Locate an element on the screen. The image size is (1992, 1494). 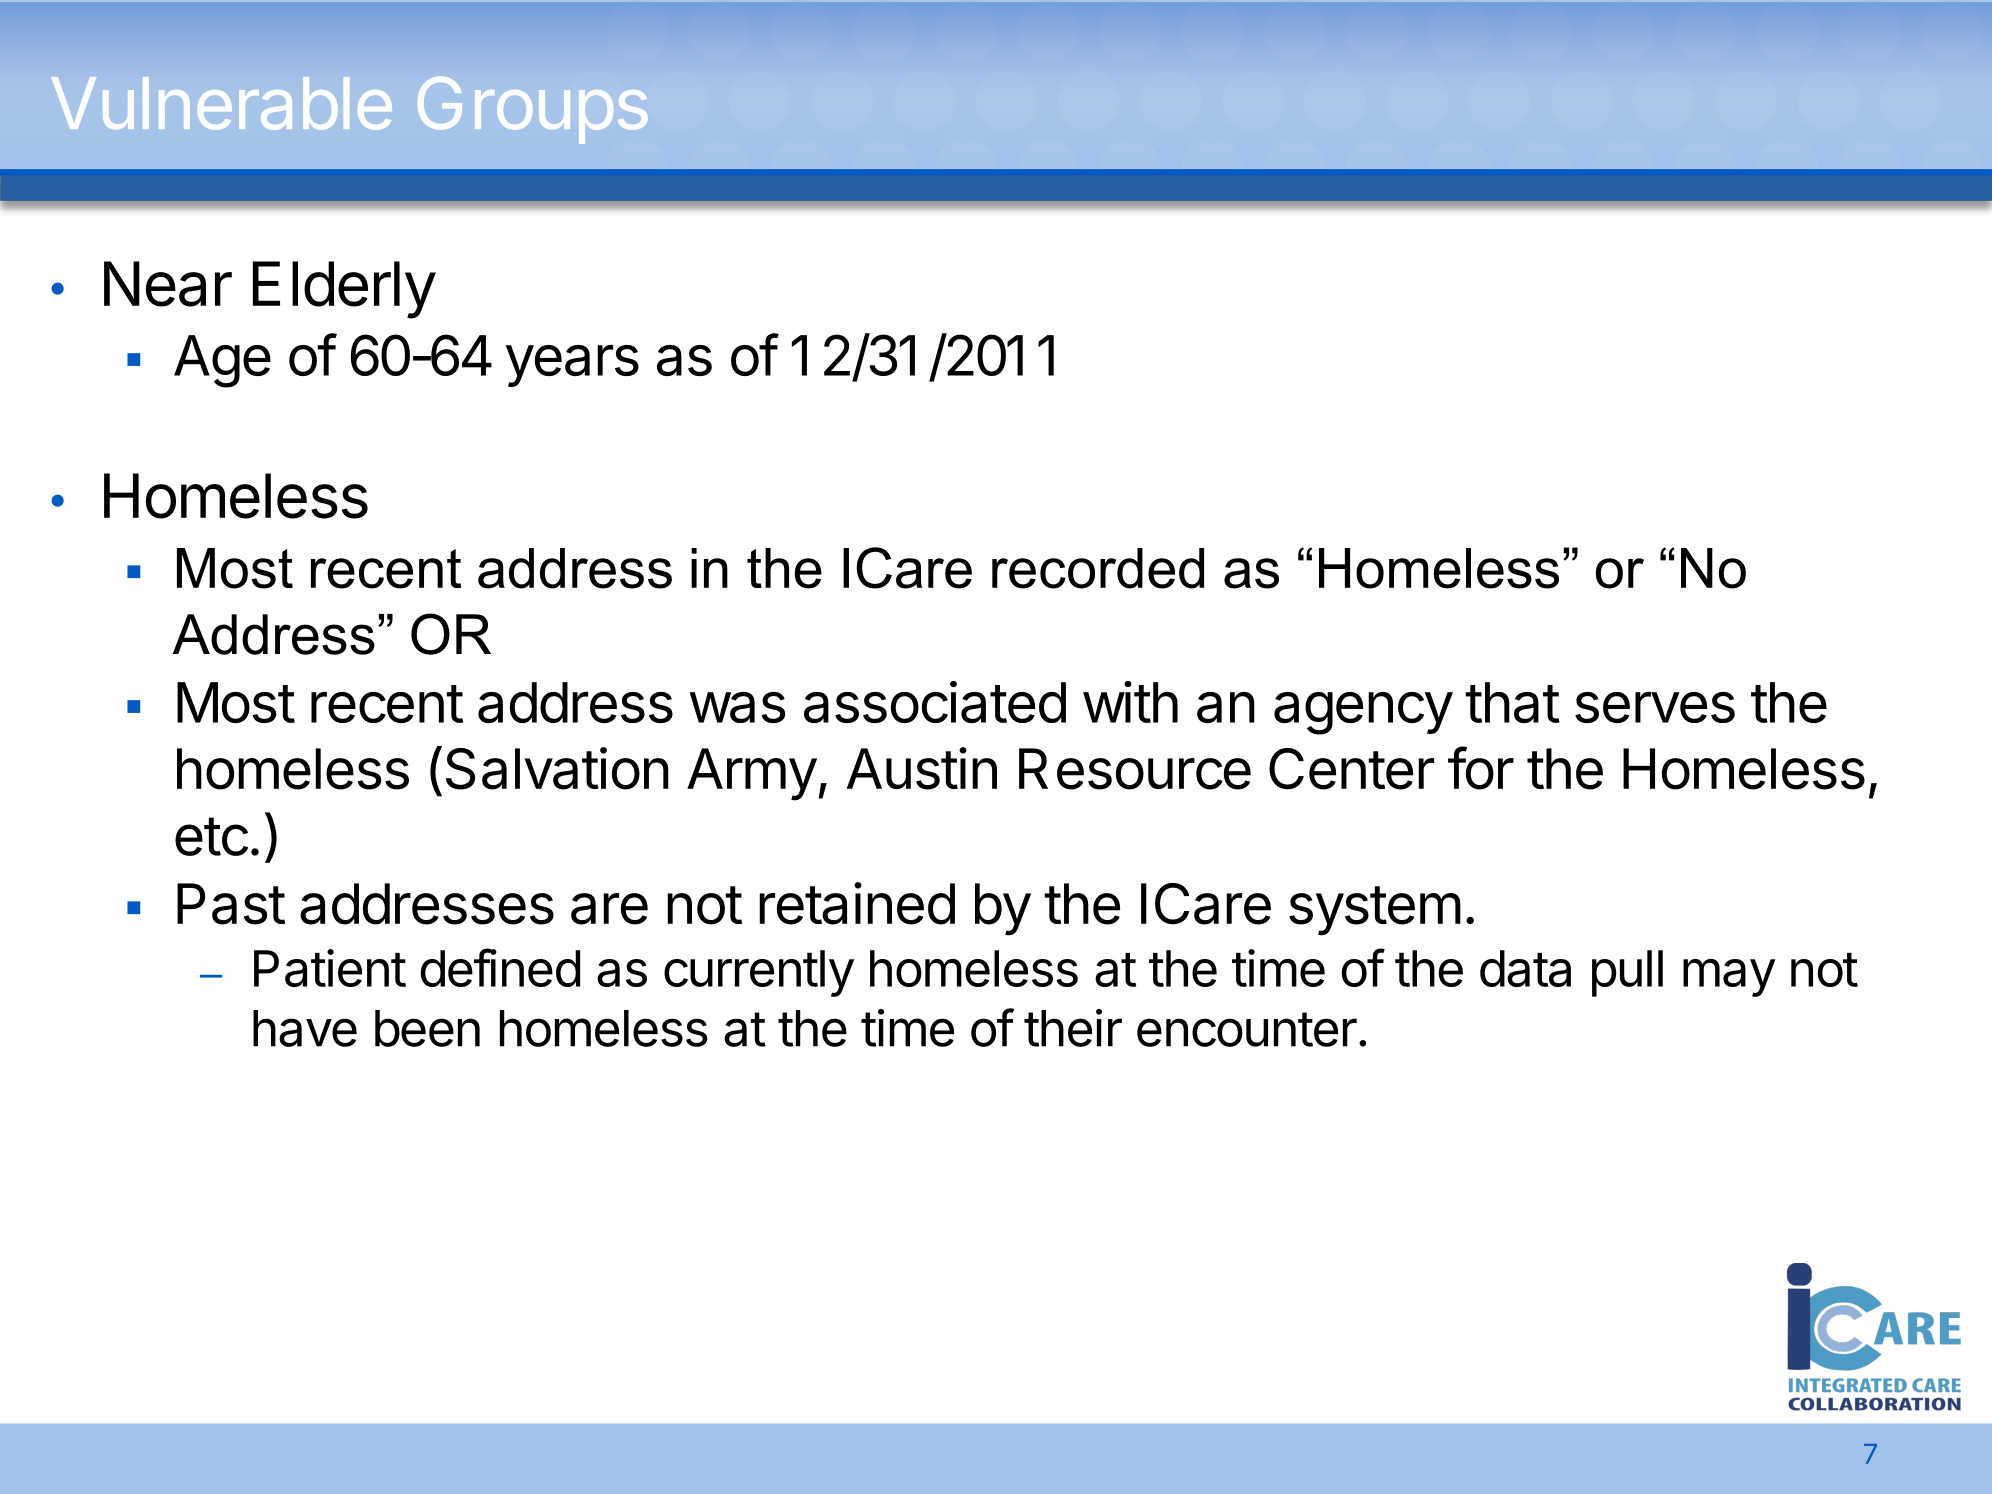
have is located at coordinates (305, 1028).
